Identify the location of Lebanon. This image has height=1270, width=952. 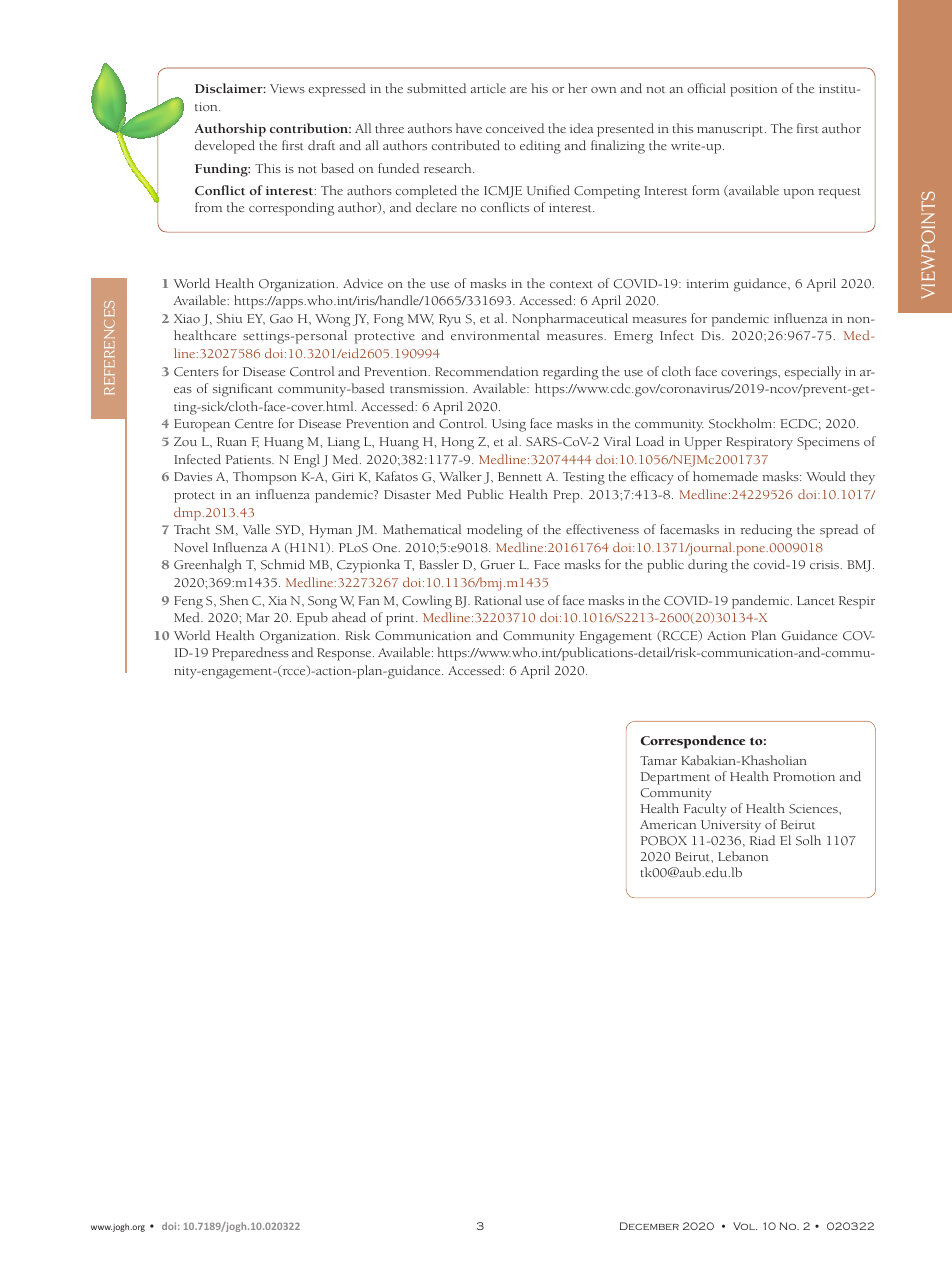
(743, 856).
